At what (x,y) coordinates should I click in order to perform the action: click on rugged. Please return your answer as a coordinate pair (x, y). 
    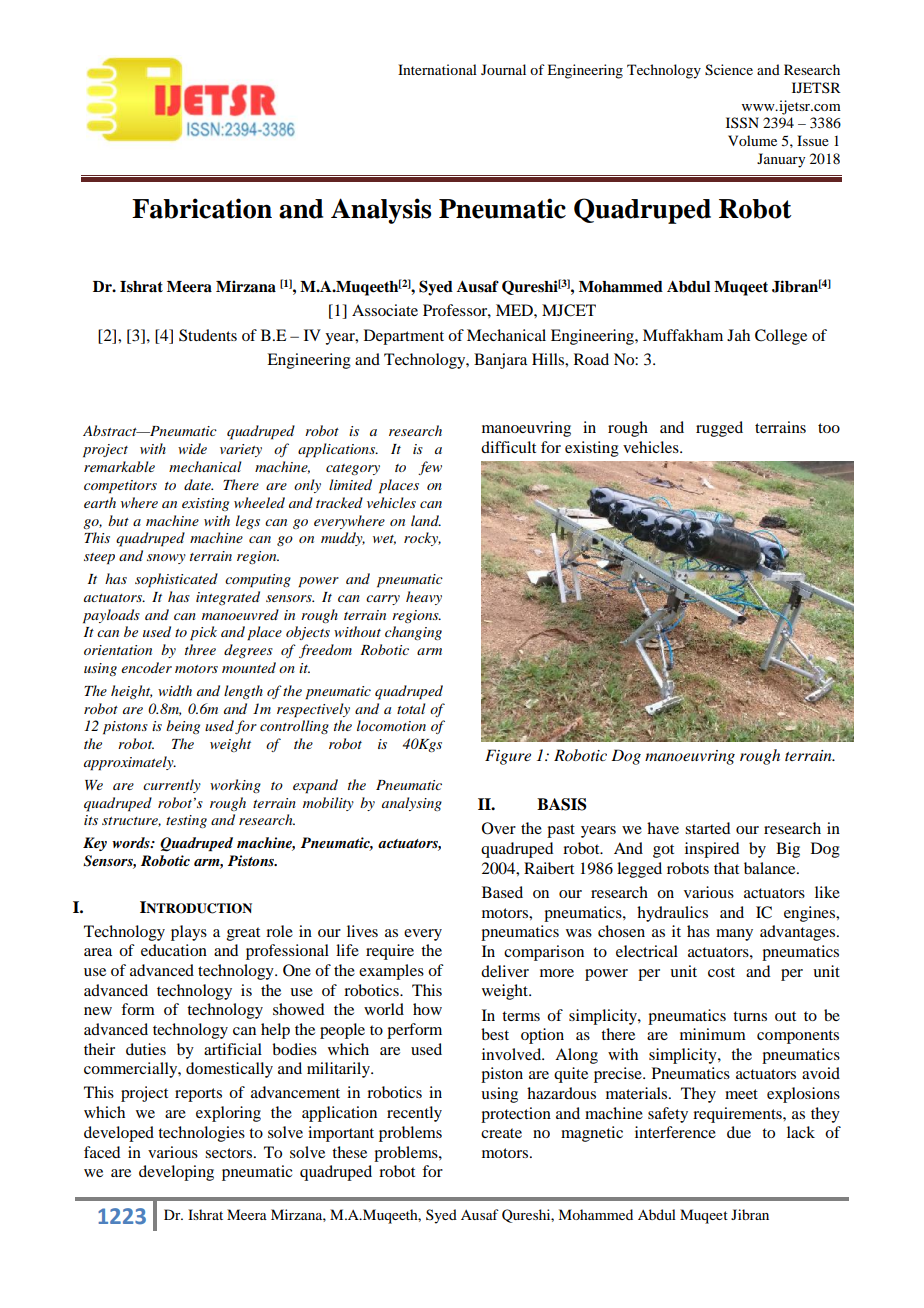
    Looking at the image, I should click on (719, 429).
